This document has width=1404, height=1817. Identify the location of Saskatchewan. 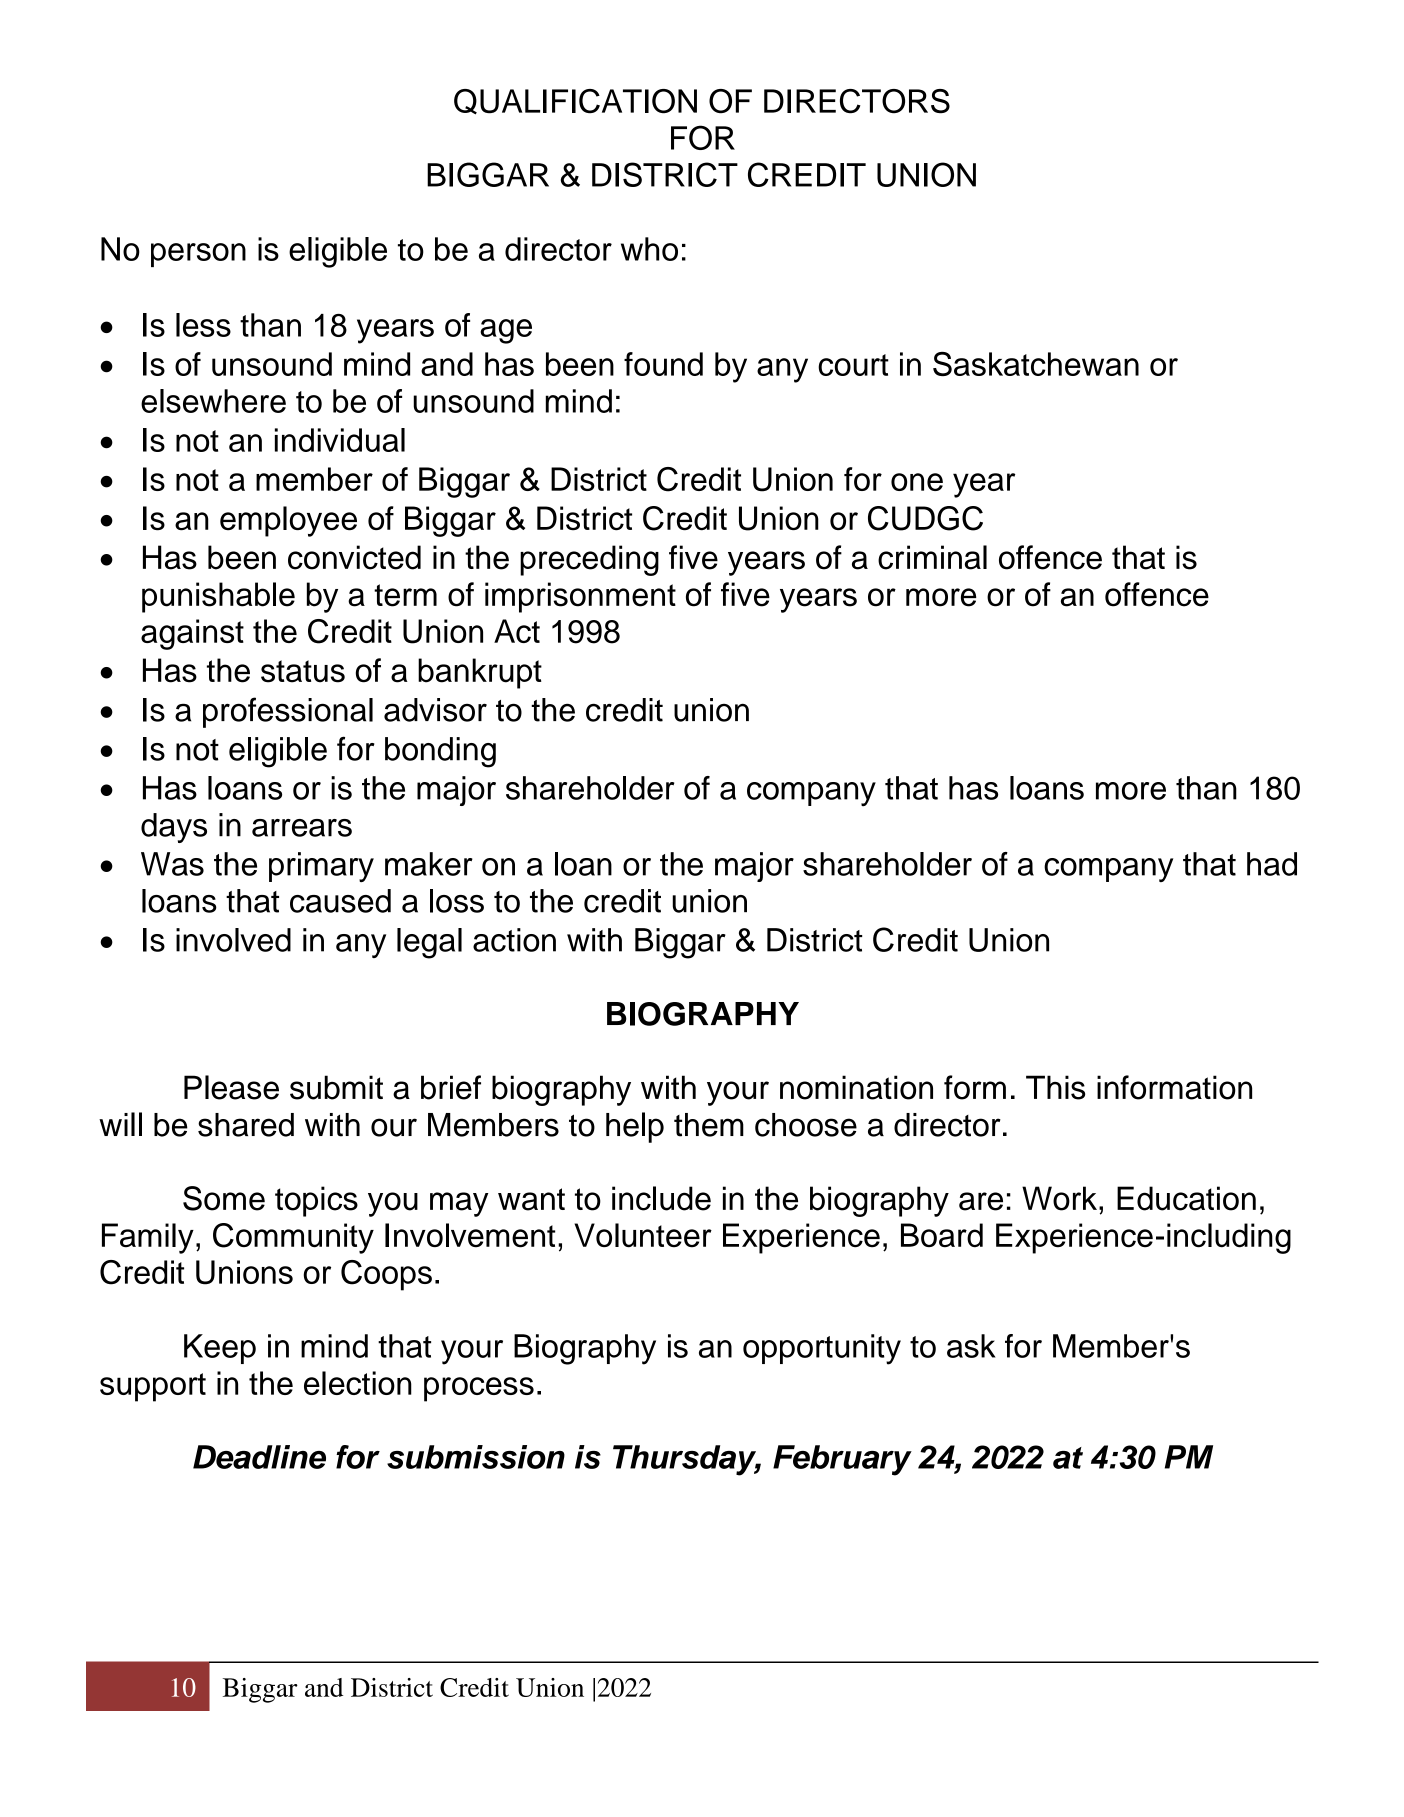
(1036, 364).
